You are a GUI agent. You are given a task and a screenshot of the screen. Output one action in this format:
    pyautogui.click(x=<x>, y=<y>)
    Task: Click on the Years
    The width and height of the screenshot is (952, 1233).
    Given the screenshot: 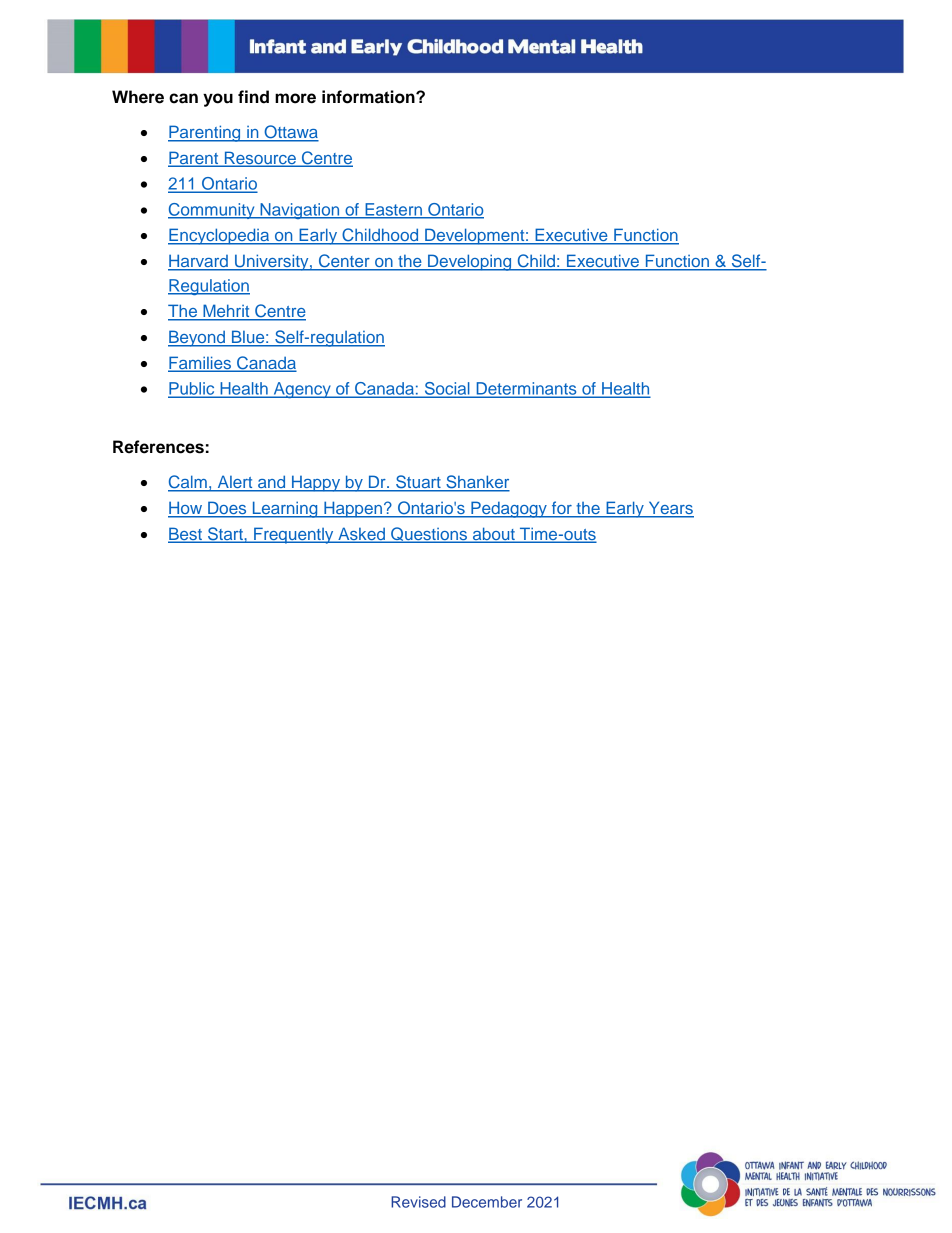 What is the action you would take?
    pyautogui.click(x=670, y=509)
